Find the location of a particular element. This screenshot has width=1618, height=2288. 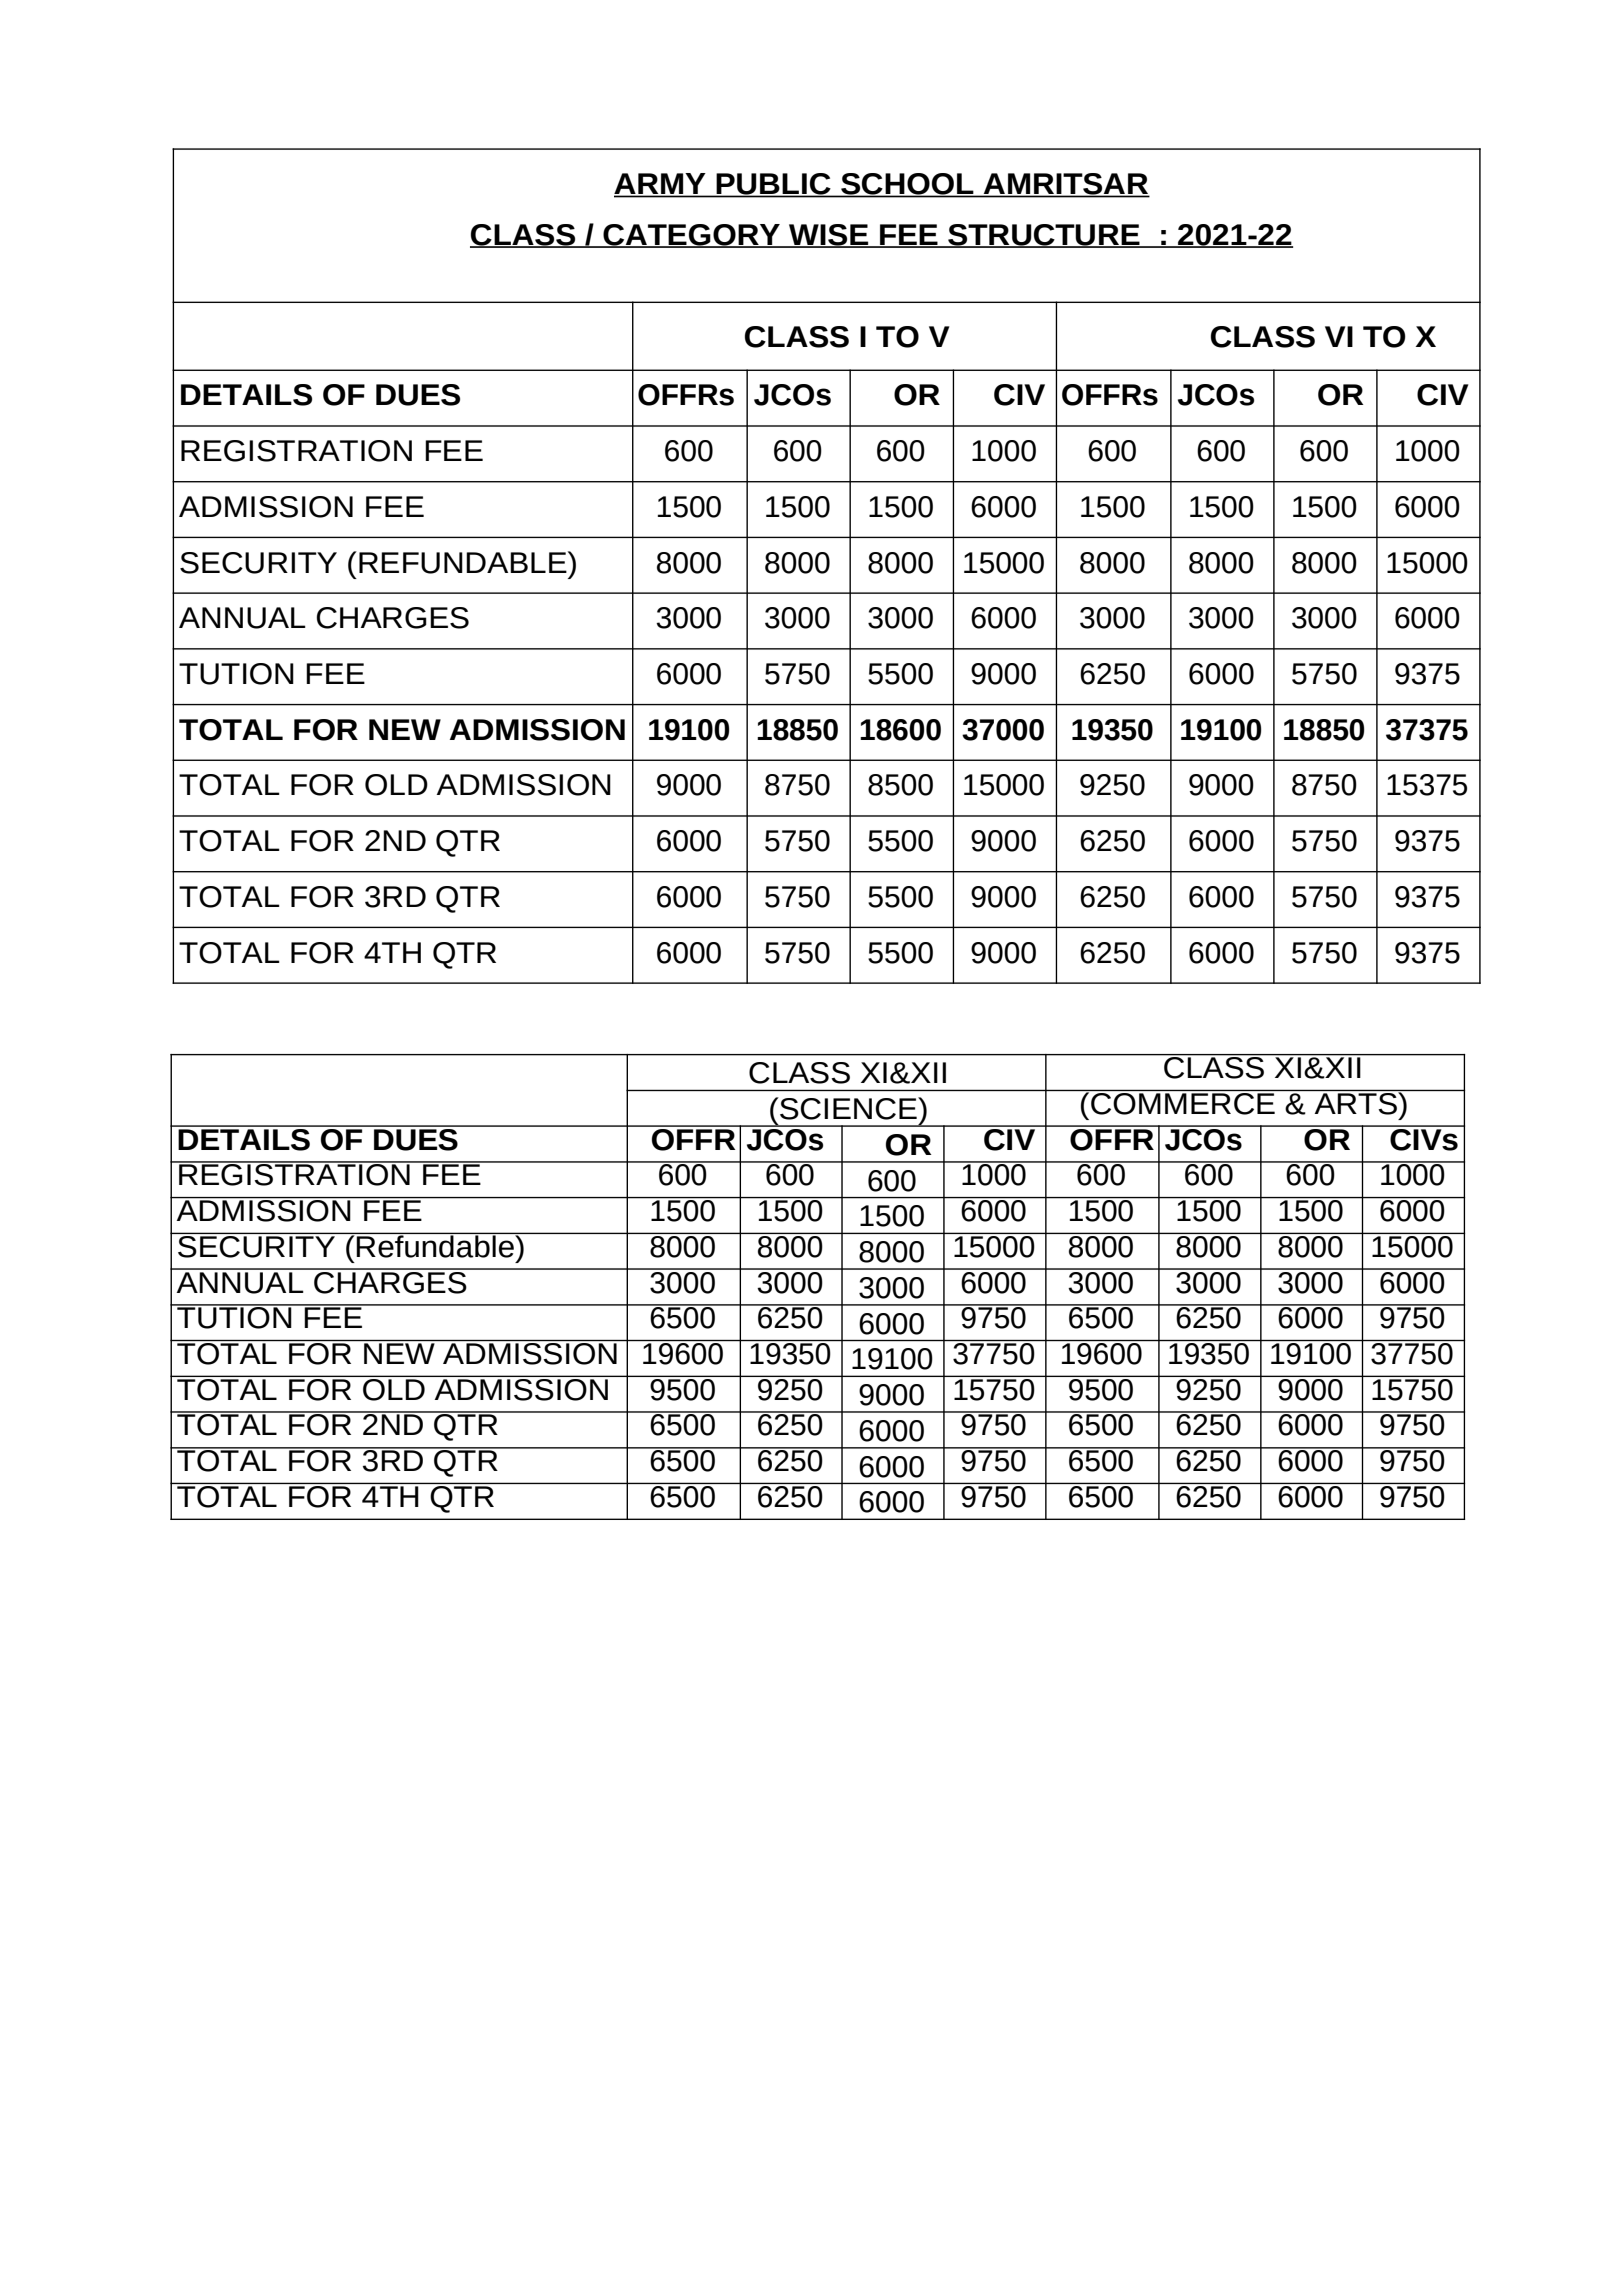

STRUCTURE is located at coordinates (1044, 235).
